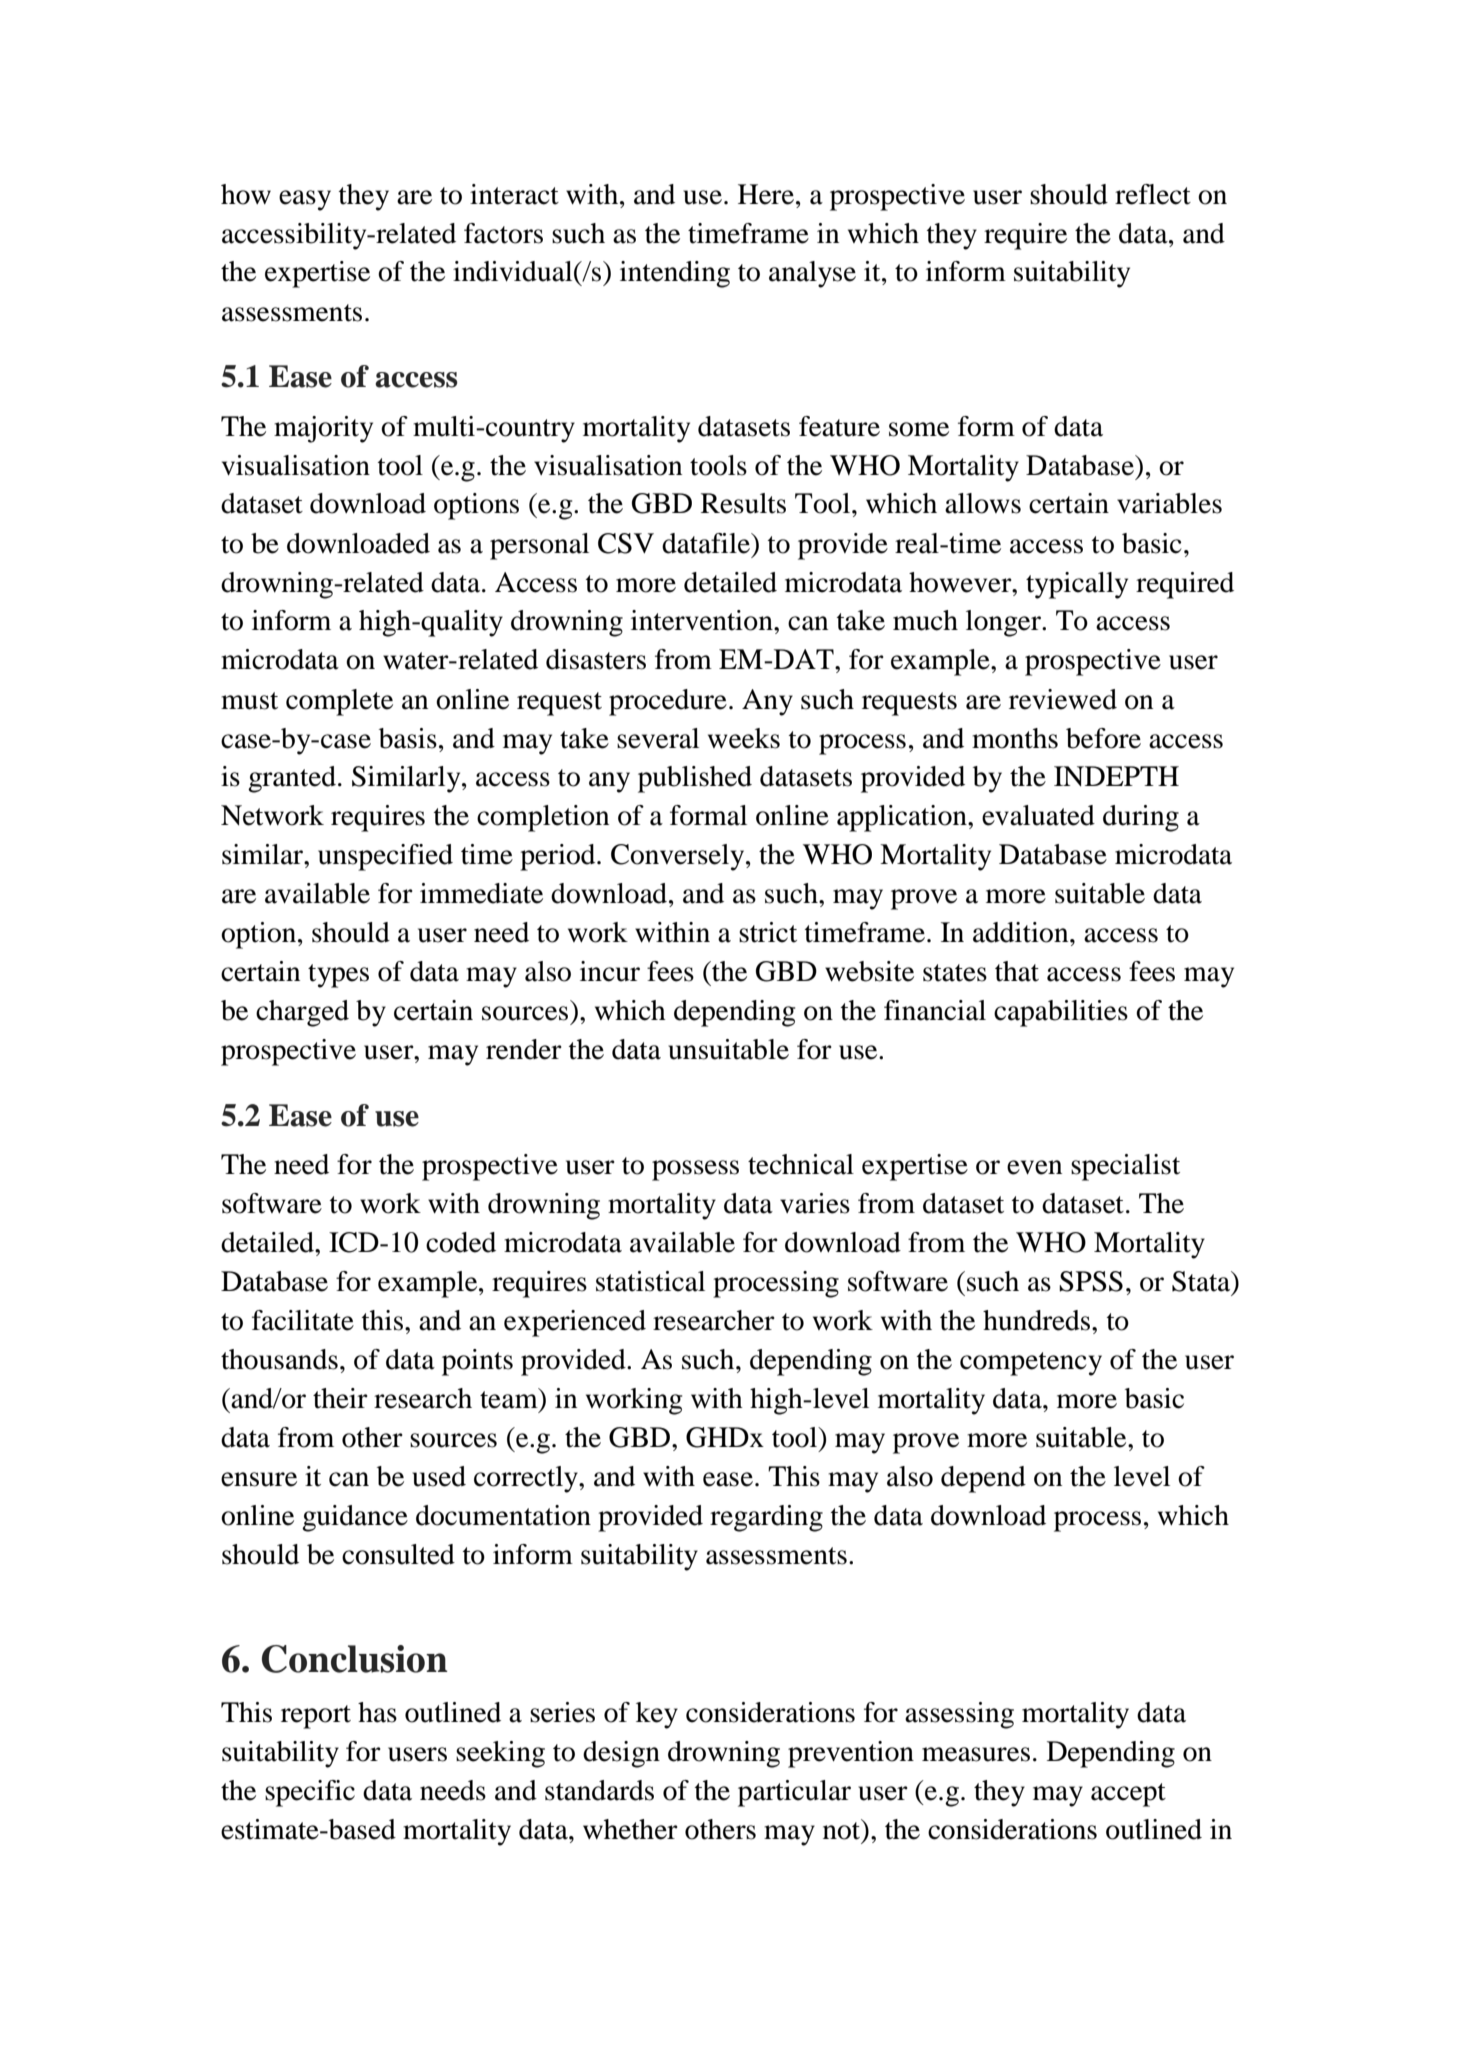  What do you see at coordinates (1077, 585) in the screenshot?
I see `typically` at bounding box center [1077, 585].
